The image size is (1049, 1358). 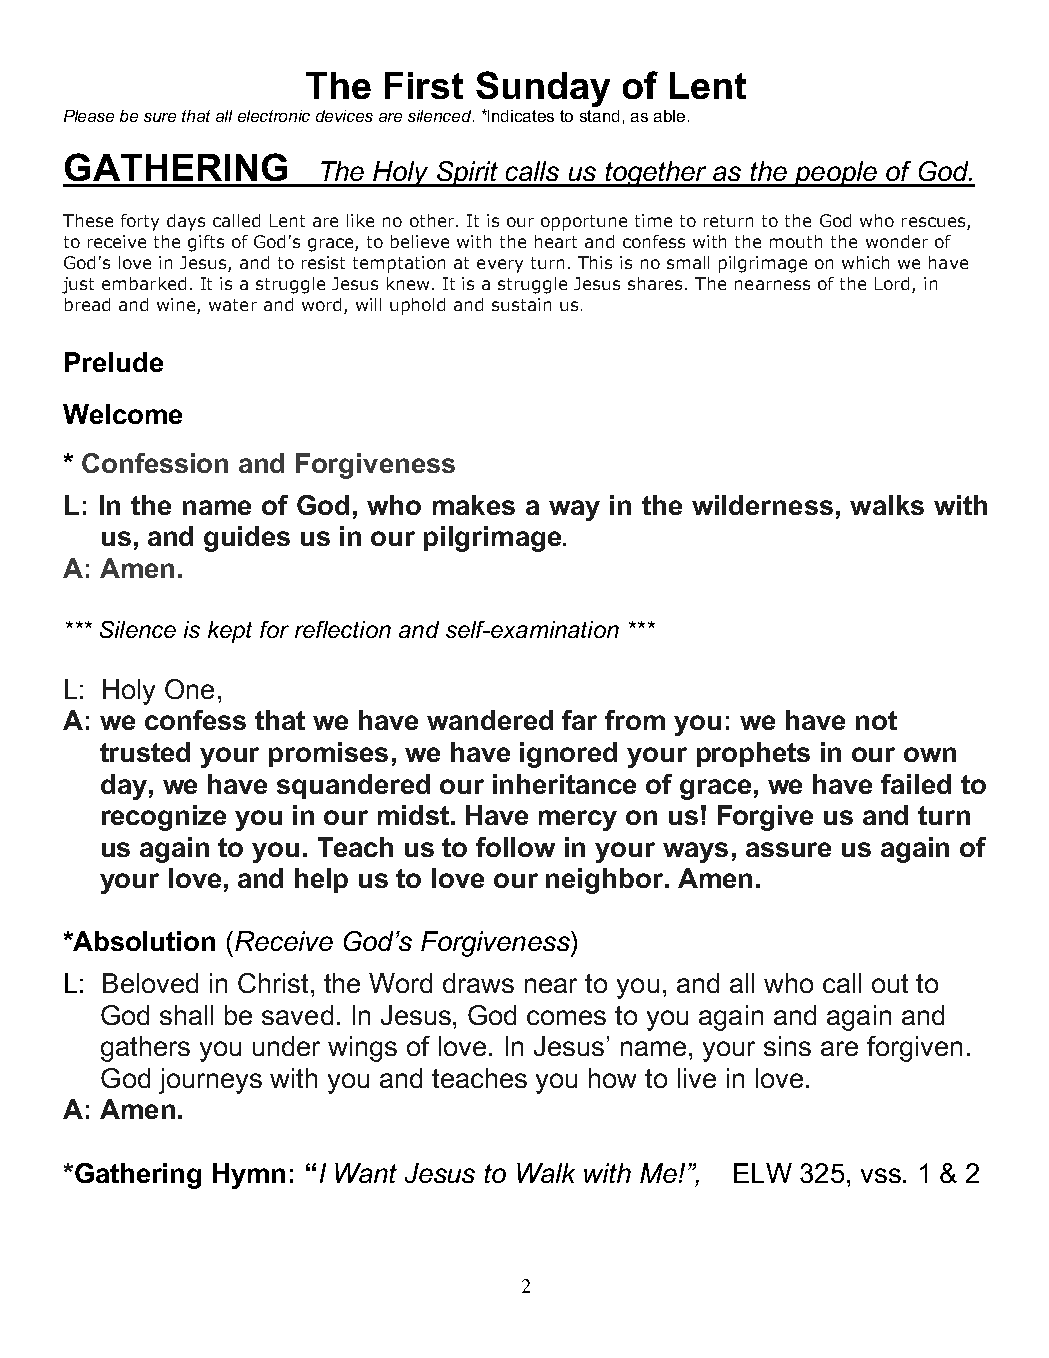 What do you see at coordinates (835, 174) in the screenshot?
I see `people` at bounding box center [835, 174].
